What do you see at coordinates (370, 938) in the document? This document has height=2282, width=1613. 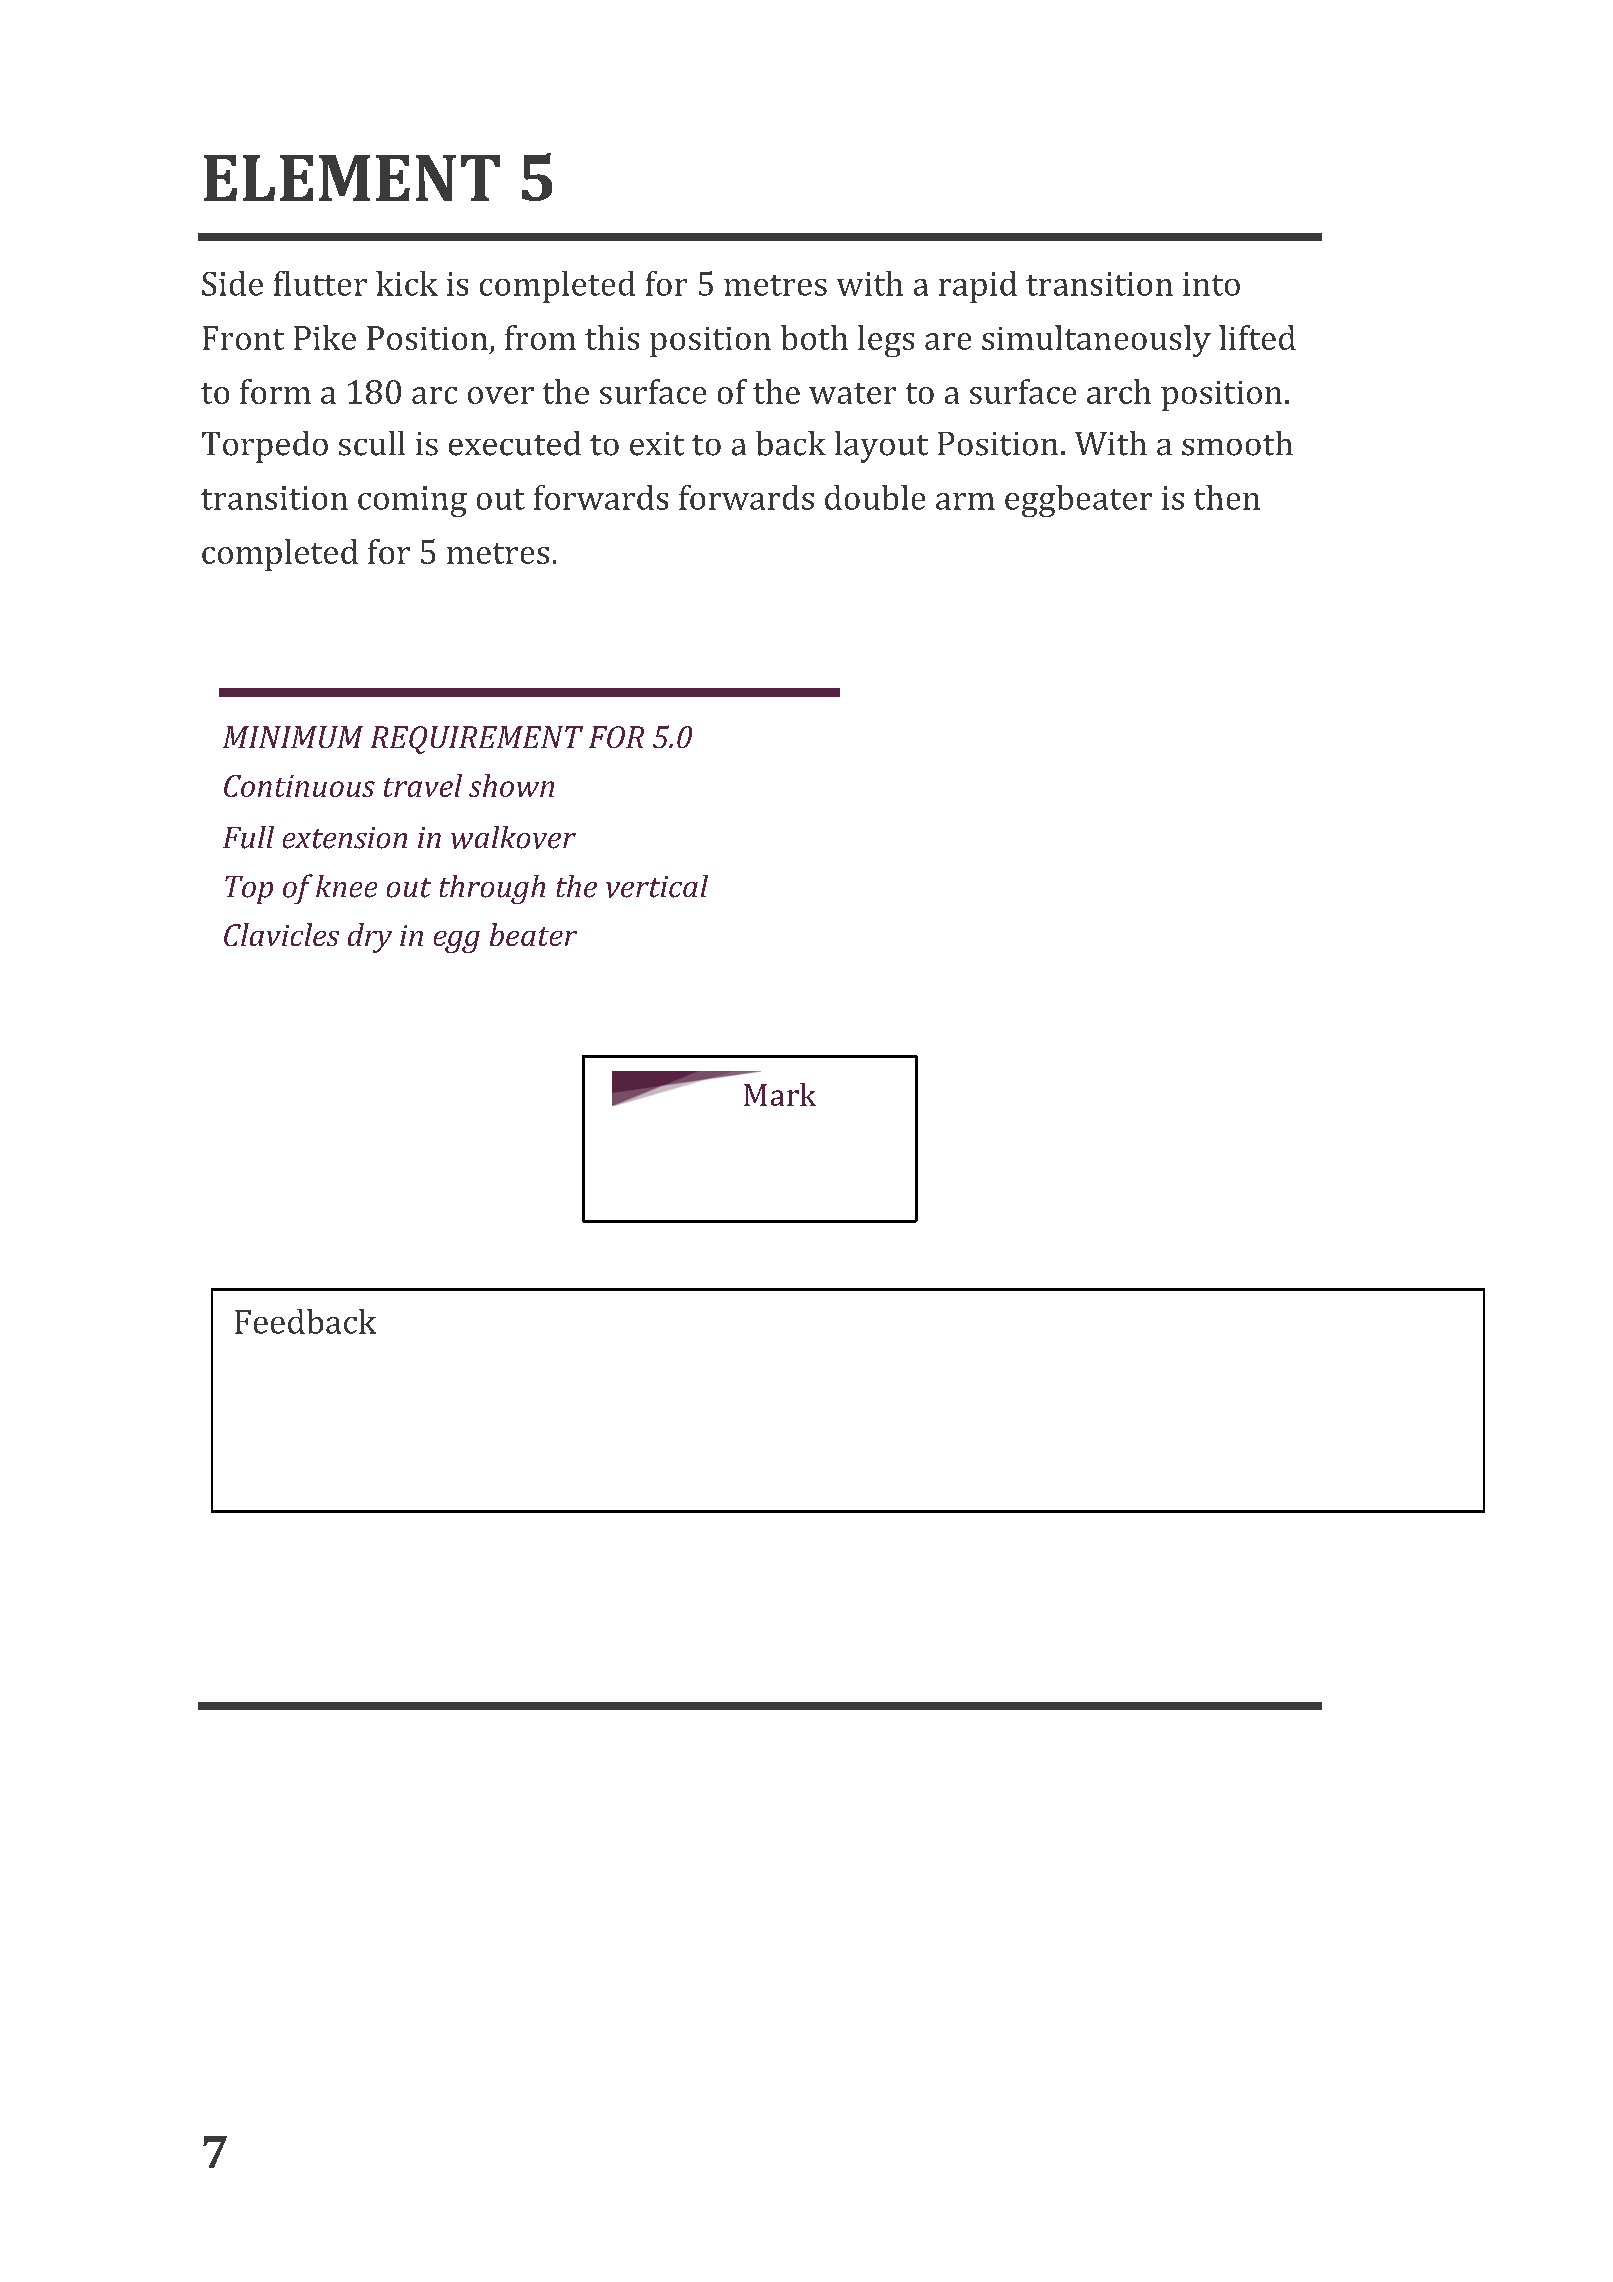 I see `dry` at bounding box center [370, 938].
